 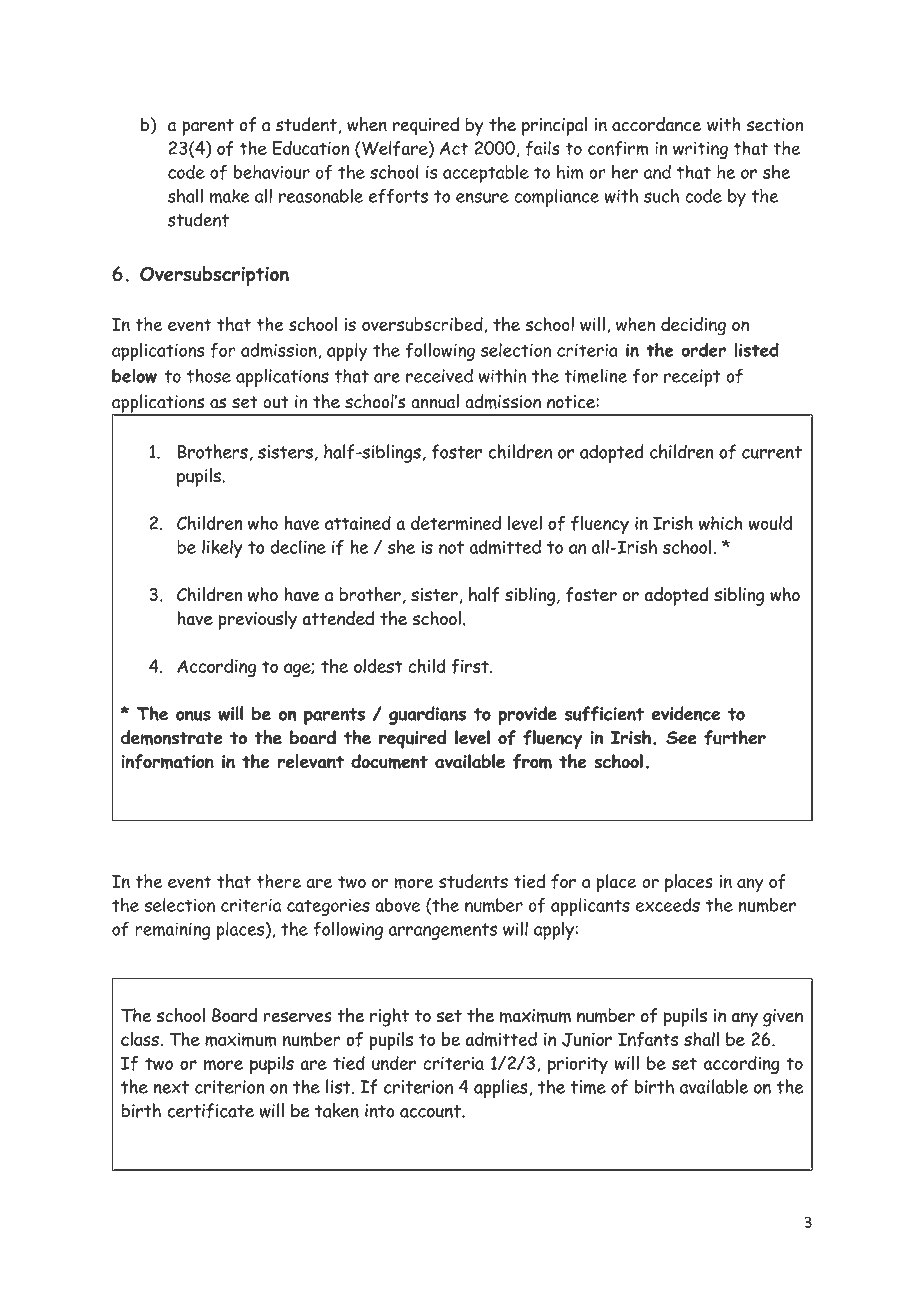 I want to click on Act, so click(x=454, y=148).
